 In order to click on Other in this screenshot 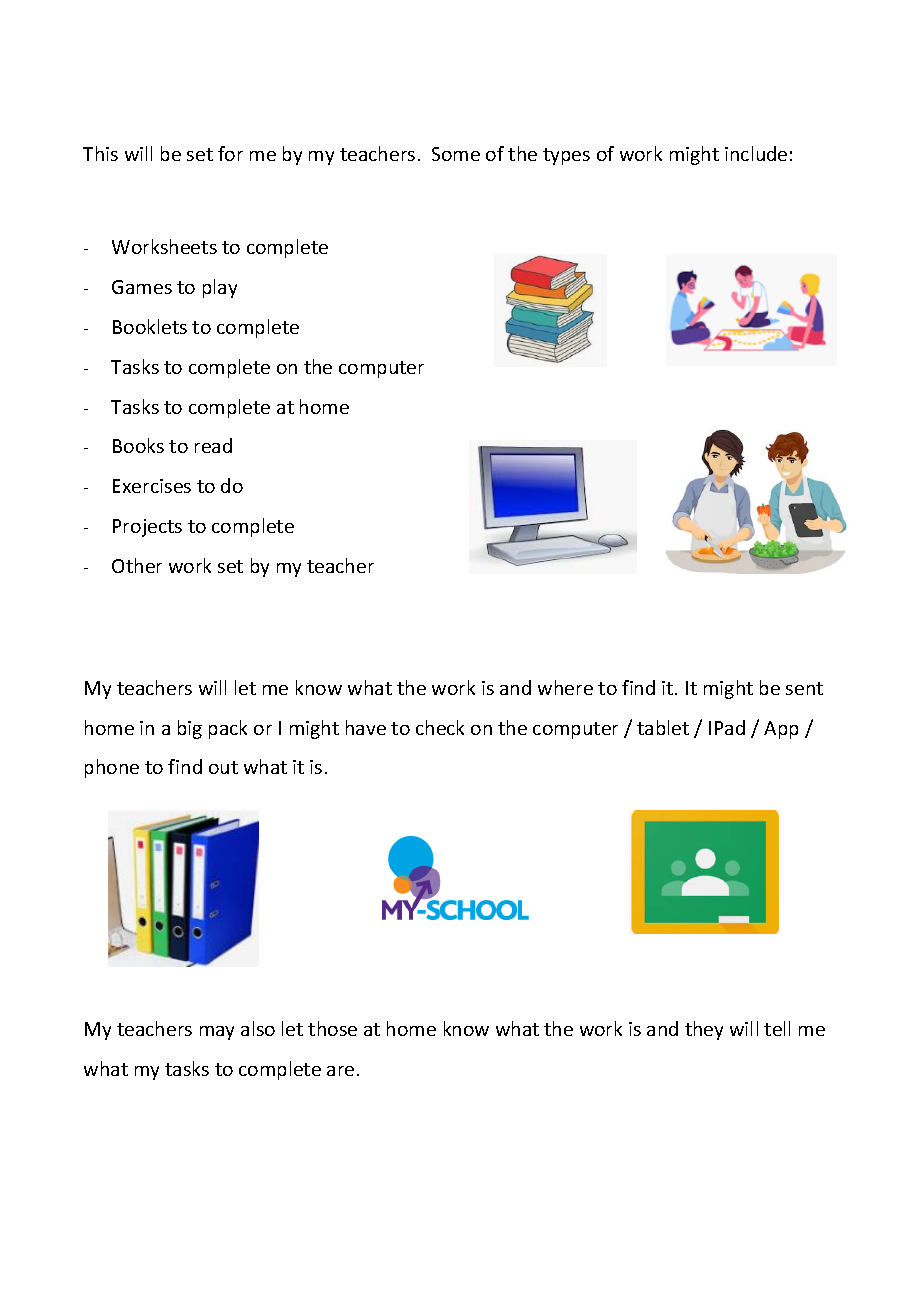, I will do `click(137, 565)`.
